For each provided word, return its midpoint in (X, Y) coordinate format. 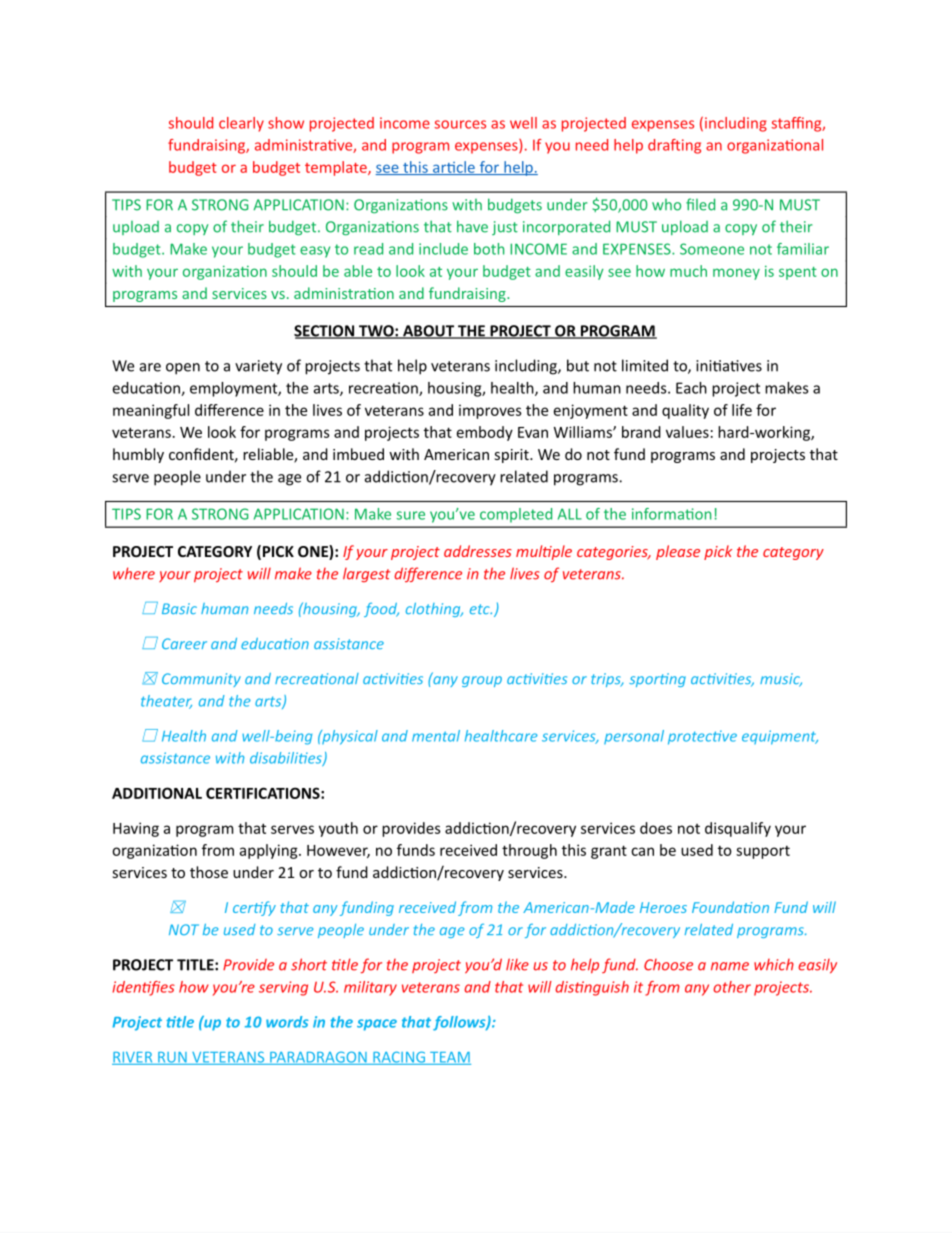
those (209, 872)
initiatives (729, 366)
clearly (241, 124)
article (454, 168)
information (671, 514)
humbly (138, 455)
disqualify (738, 829)
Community (201, 680)
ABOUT (428, 332)
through (529, 851)
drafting (674, 146)
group (482, 681)
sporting (657, 680)
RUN (172, 1058)
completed (516, 515)
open (183, 369)
